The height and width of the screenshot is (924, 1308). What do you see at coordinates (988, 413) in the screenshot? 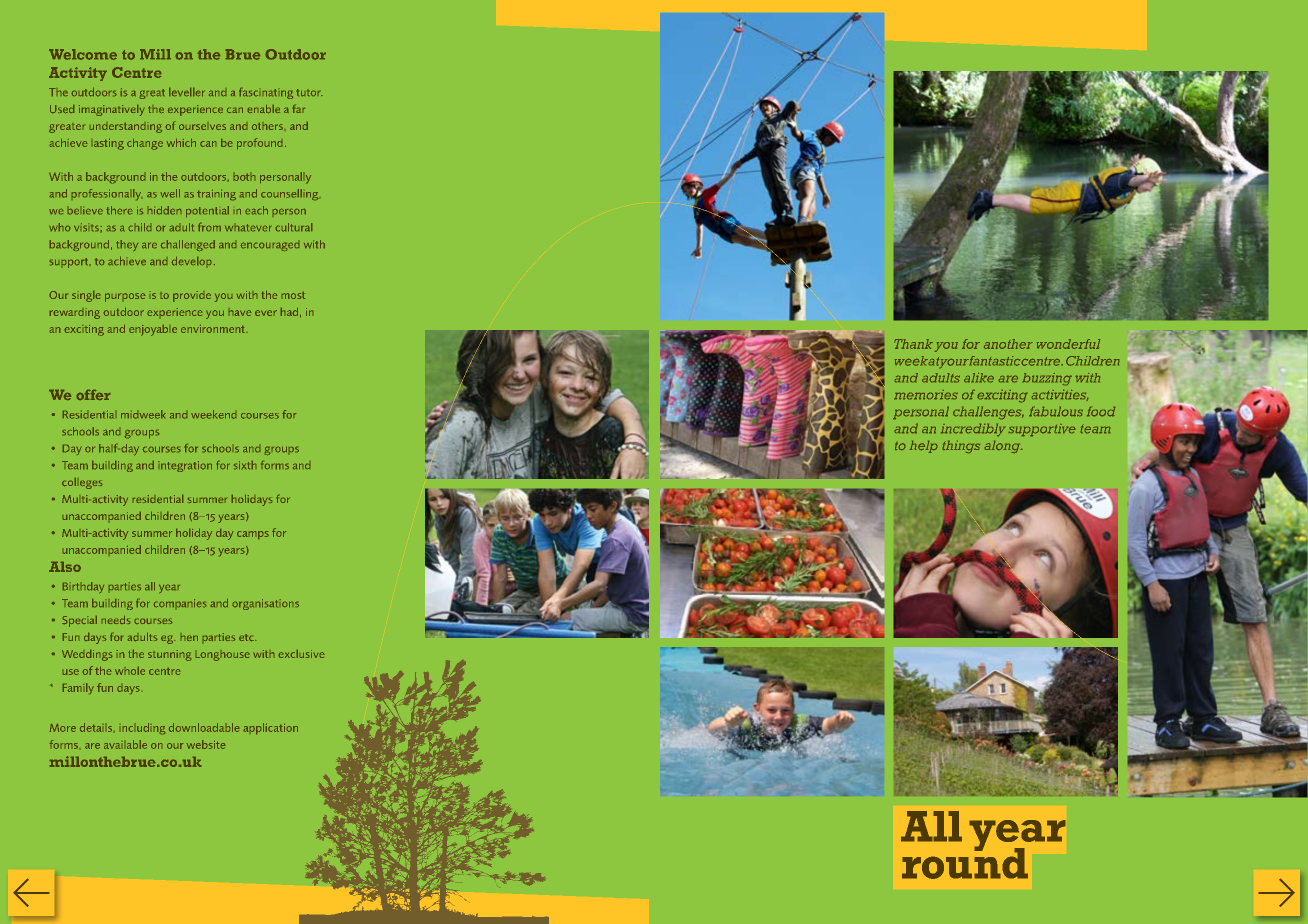
I see `challenges` at bounding box center [988, 413].
